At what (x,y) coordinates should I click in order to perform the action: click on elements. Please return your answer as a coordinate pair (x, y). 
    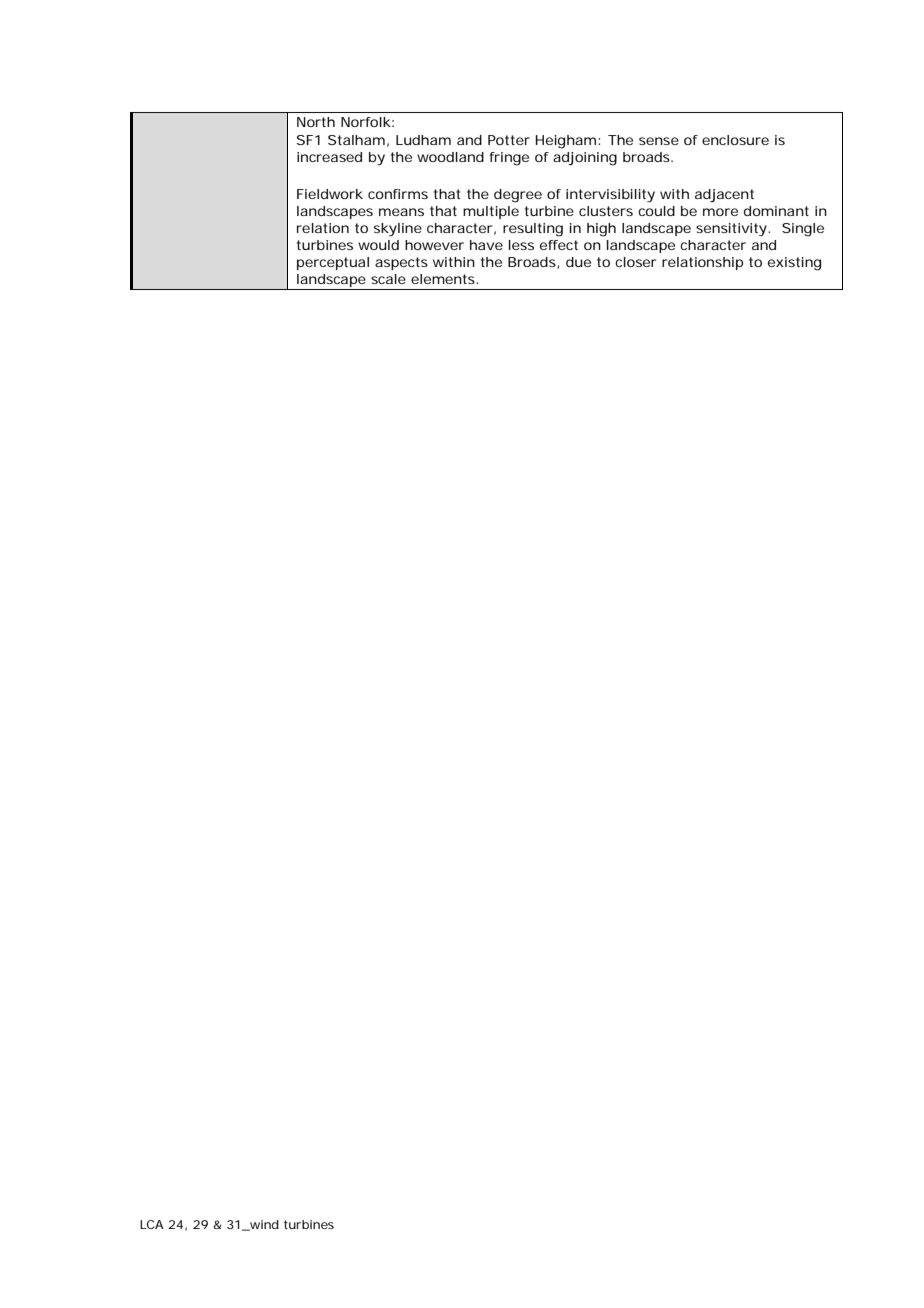
    Looking at the image, I should click on (444, 279).
